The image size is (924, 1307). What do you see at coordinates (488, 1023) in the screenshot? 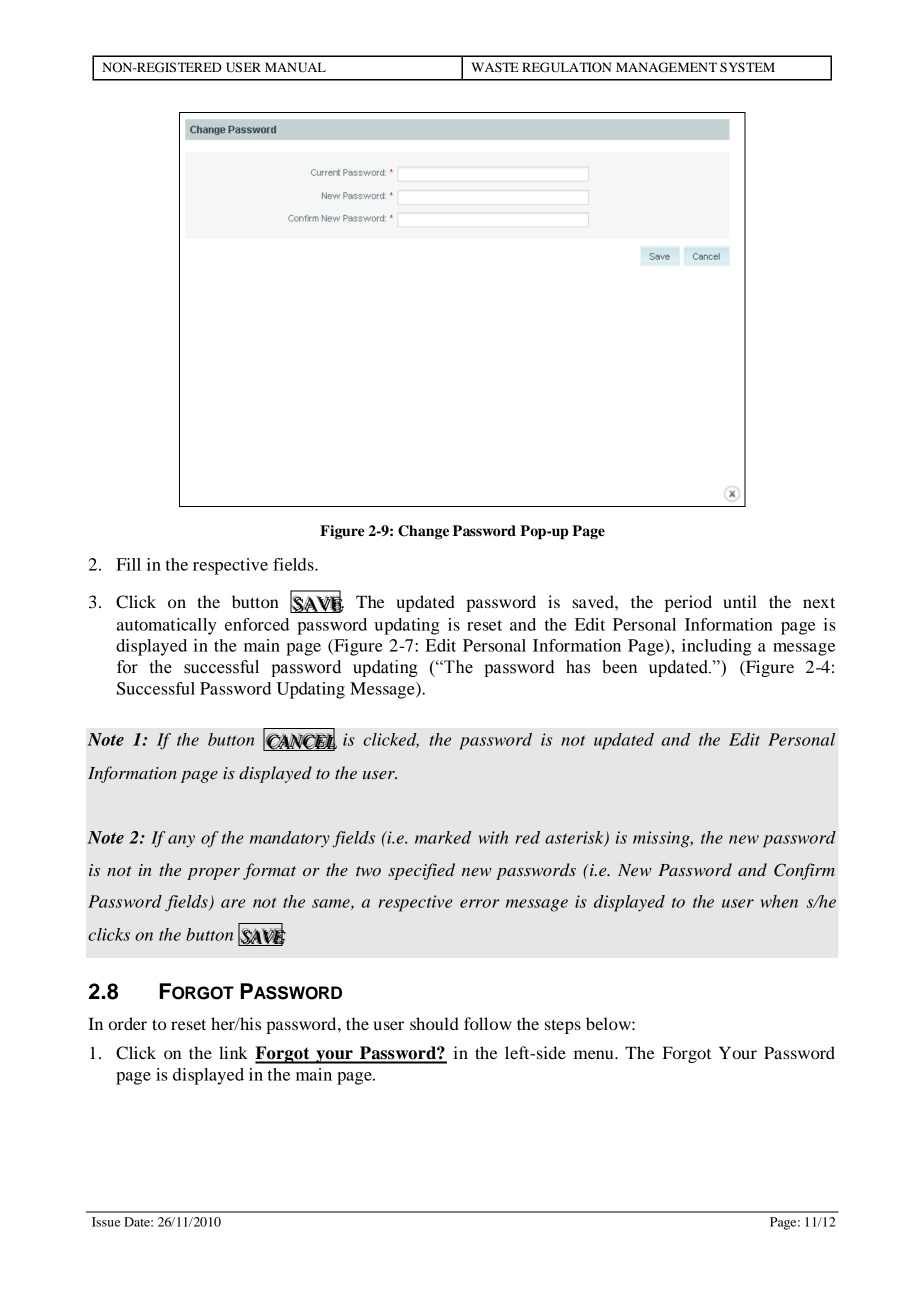
I see `follow` at bounding box center [488, 1023].
